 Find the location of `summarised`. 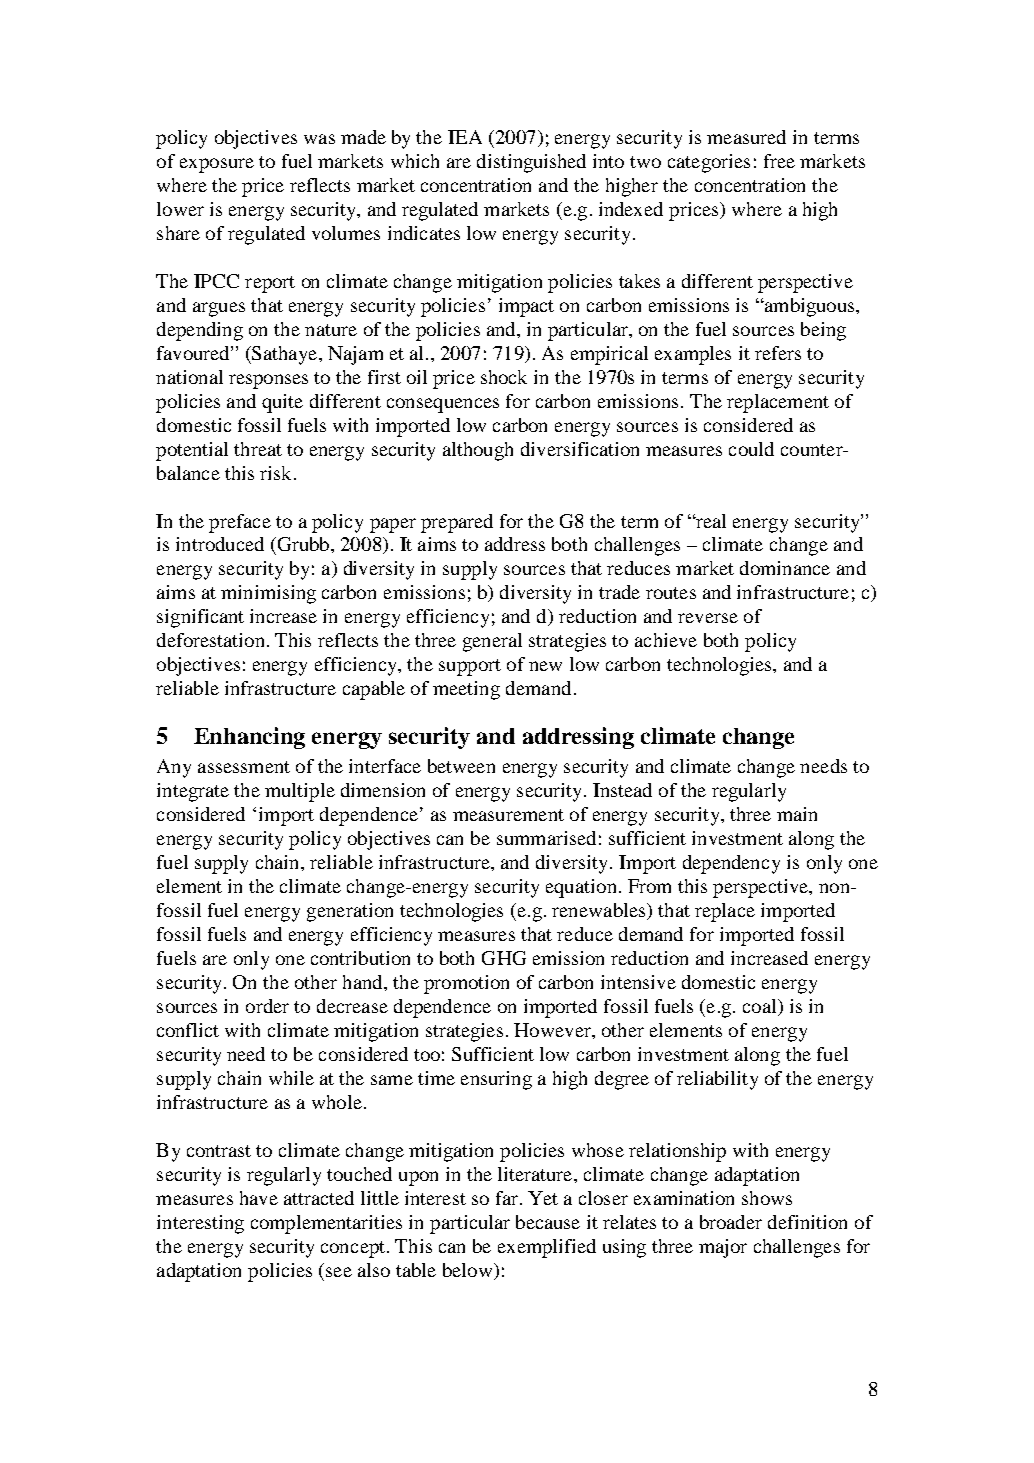

summarised is located at coordinates (546, 838).
